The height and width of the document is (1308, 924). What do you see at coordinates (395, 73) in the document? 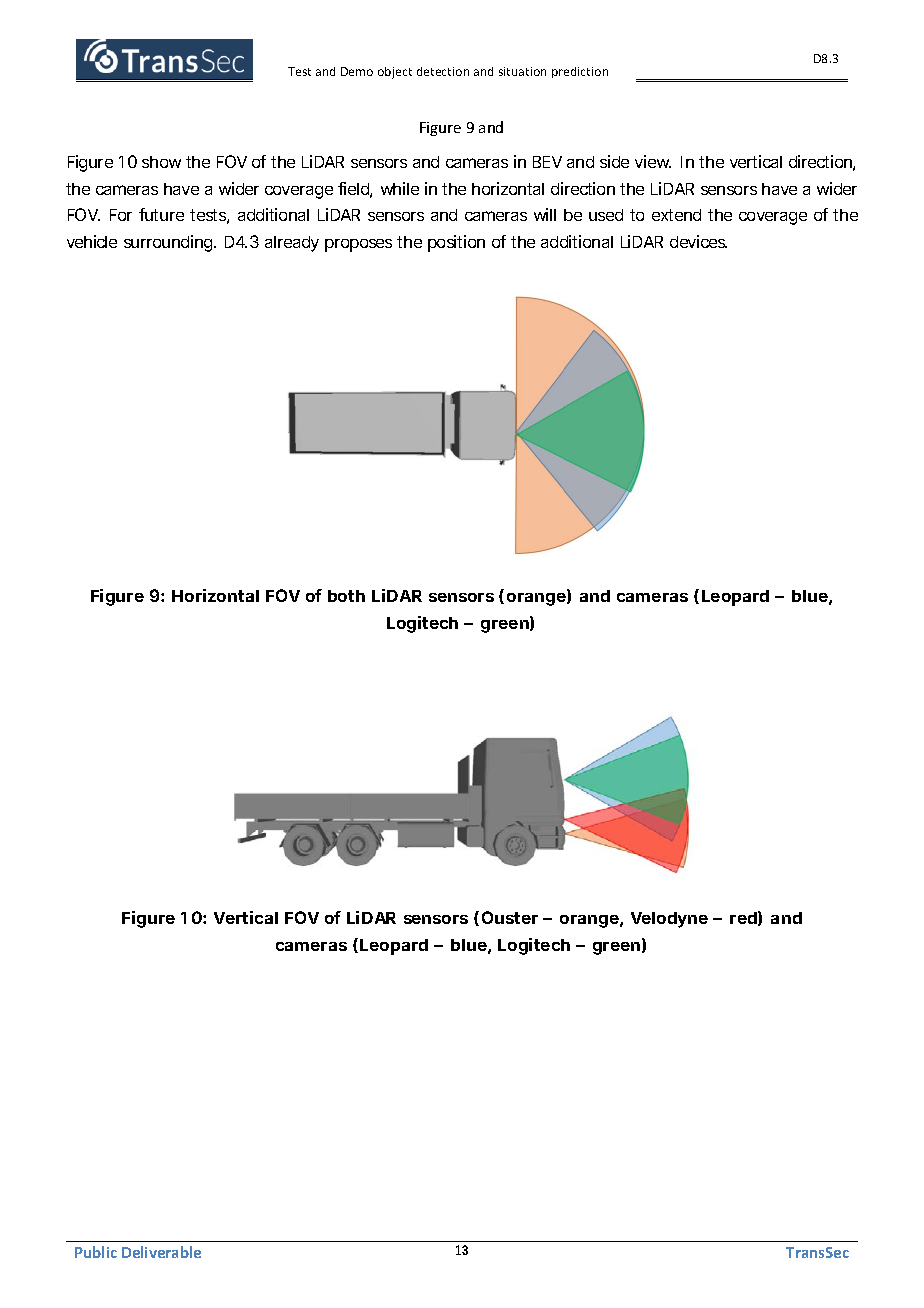
I see `object` at bounding box center [395, 73].
